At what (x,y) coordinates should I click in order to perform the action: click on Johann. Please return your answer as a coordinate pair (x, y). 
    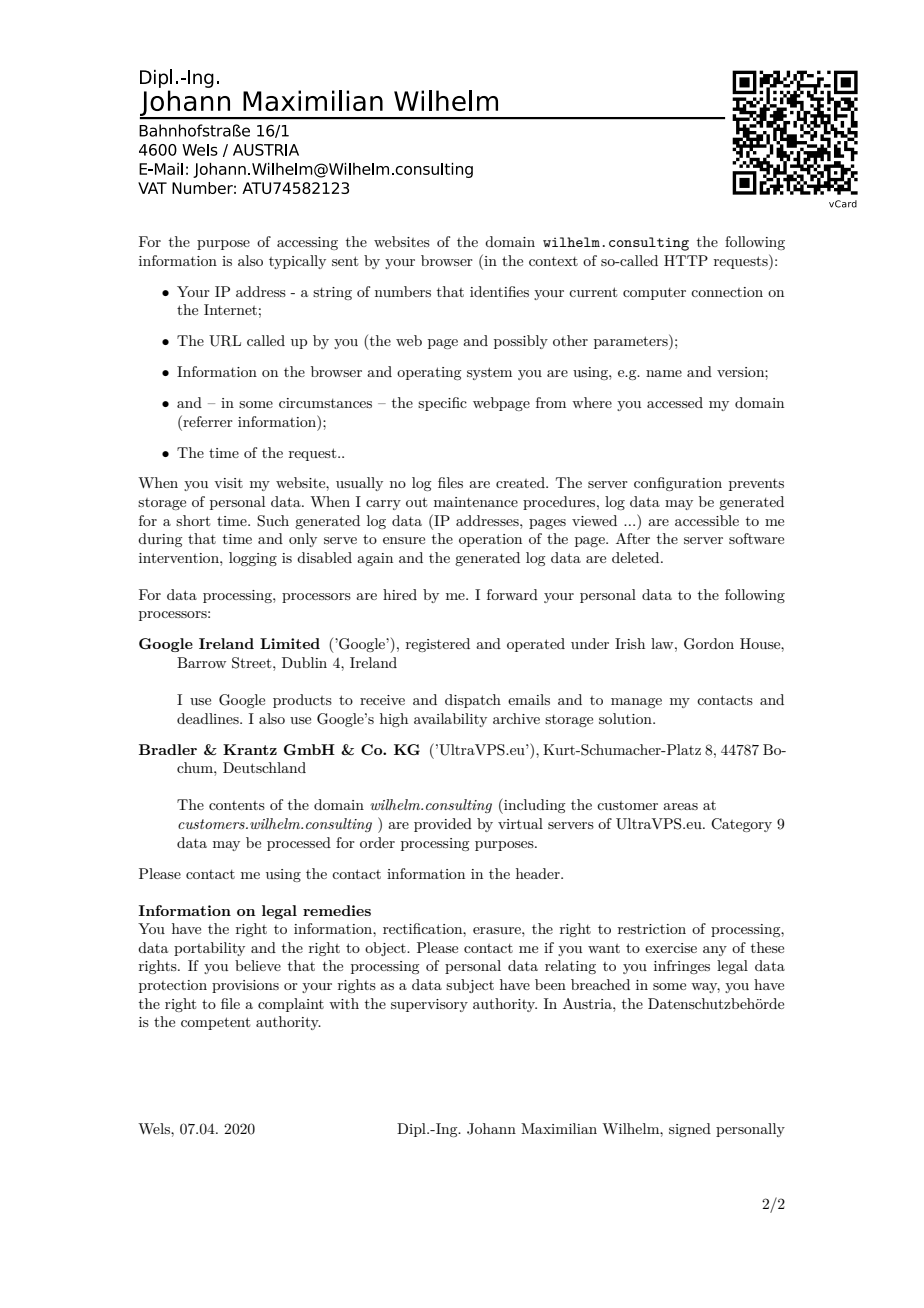
    Looking at the image, I should click on (491, 1129).
